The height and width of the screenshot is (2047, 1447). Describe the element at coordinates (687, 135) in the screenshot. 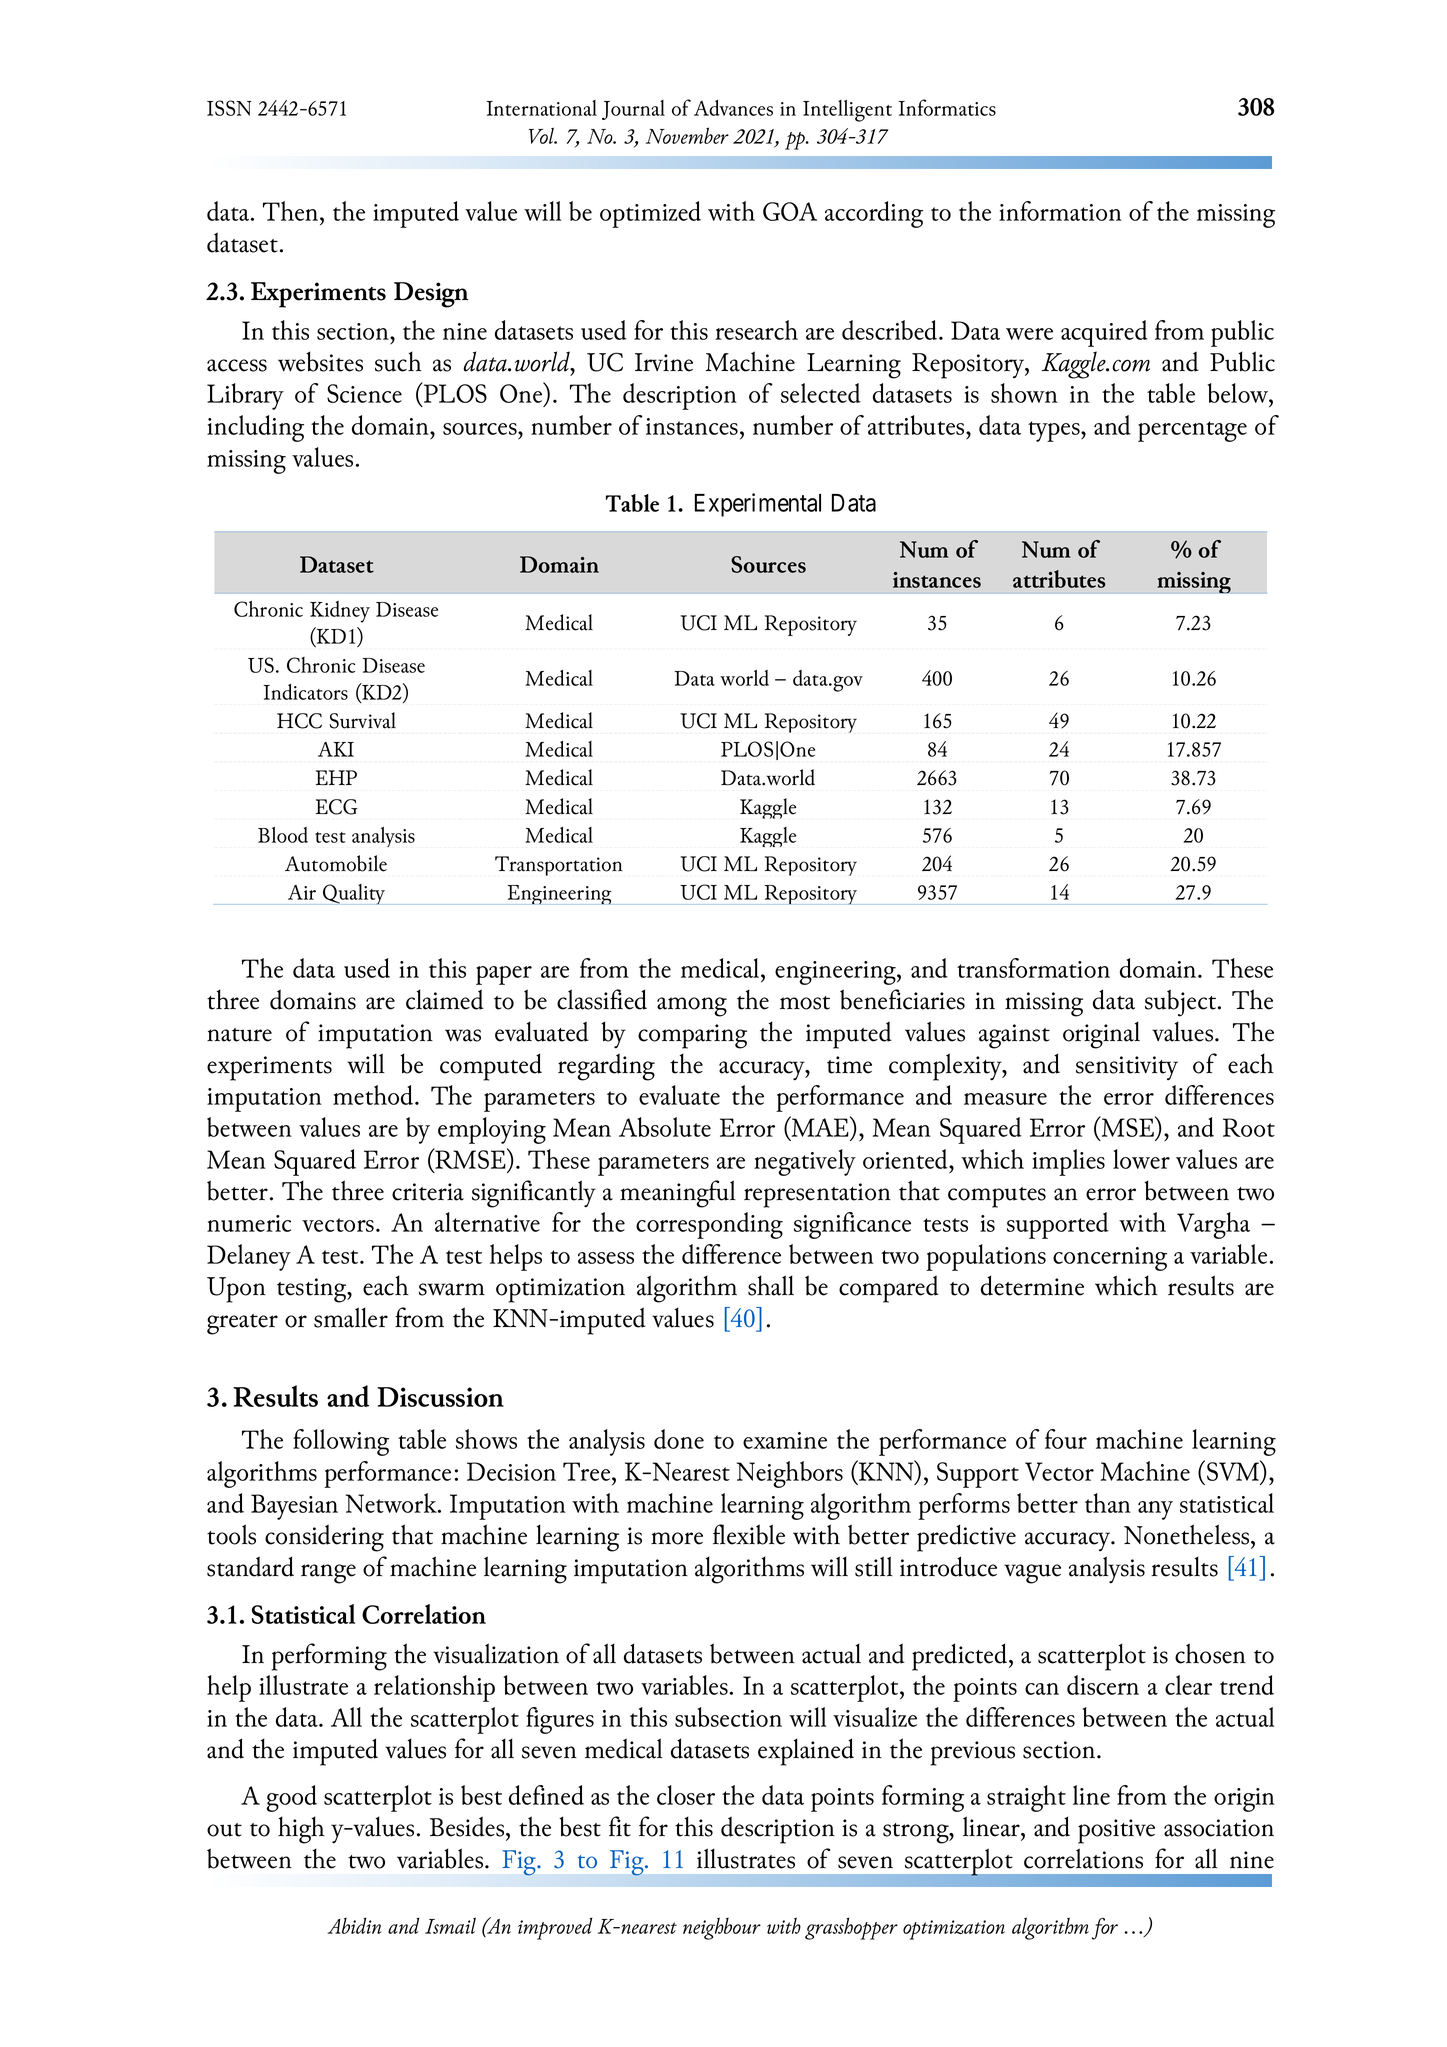

I see `November` at that location.
